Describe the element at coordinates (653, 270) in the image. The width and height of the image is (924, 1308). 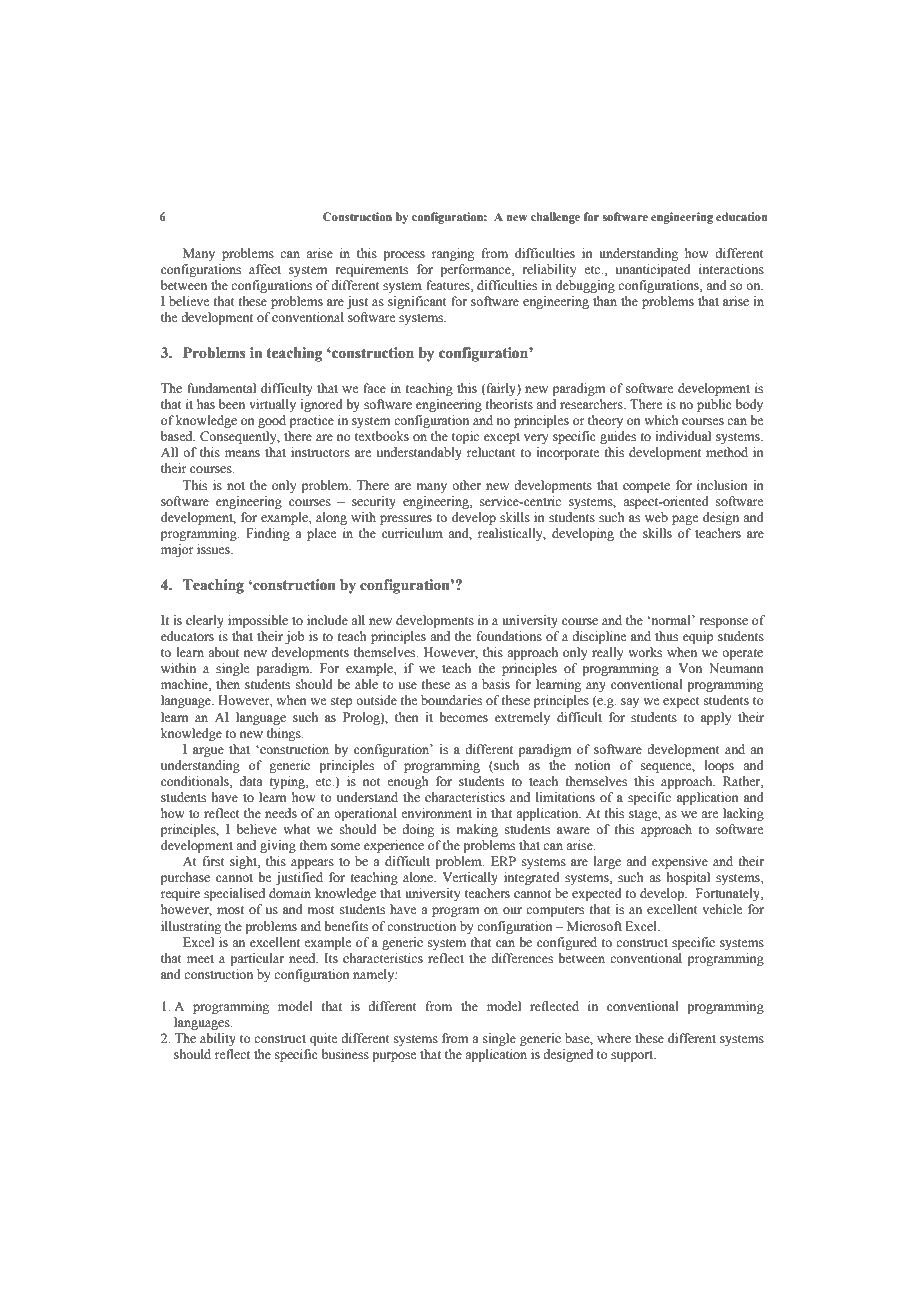
I see `unanticipated` at that location.
